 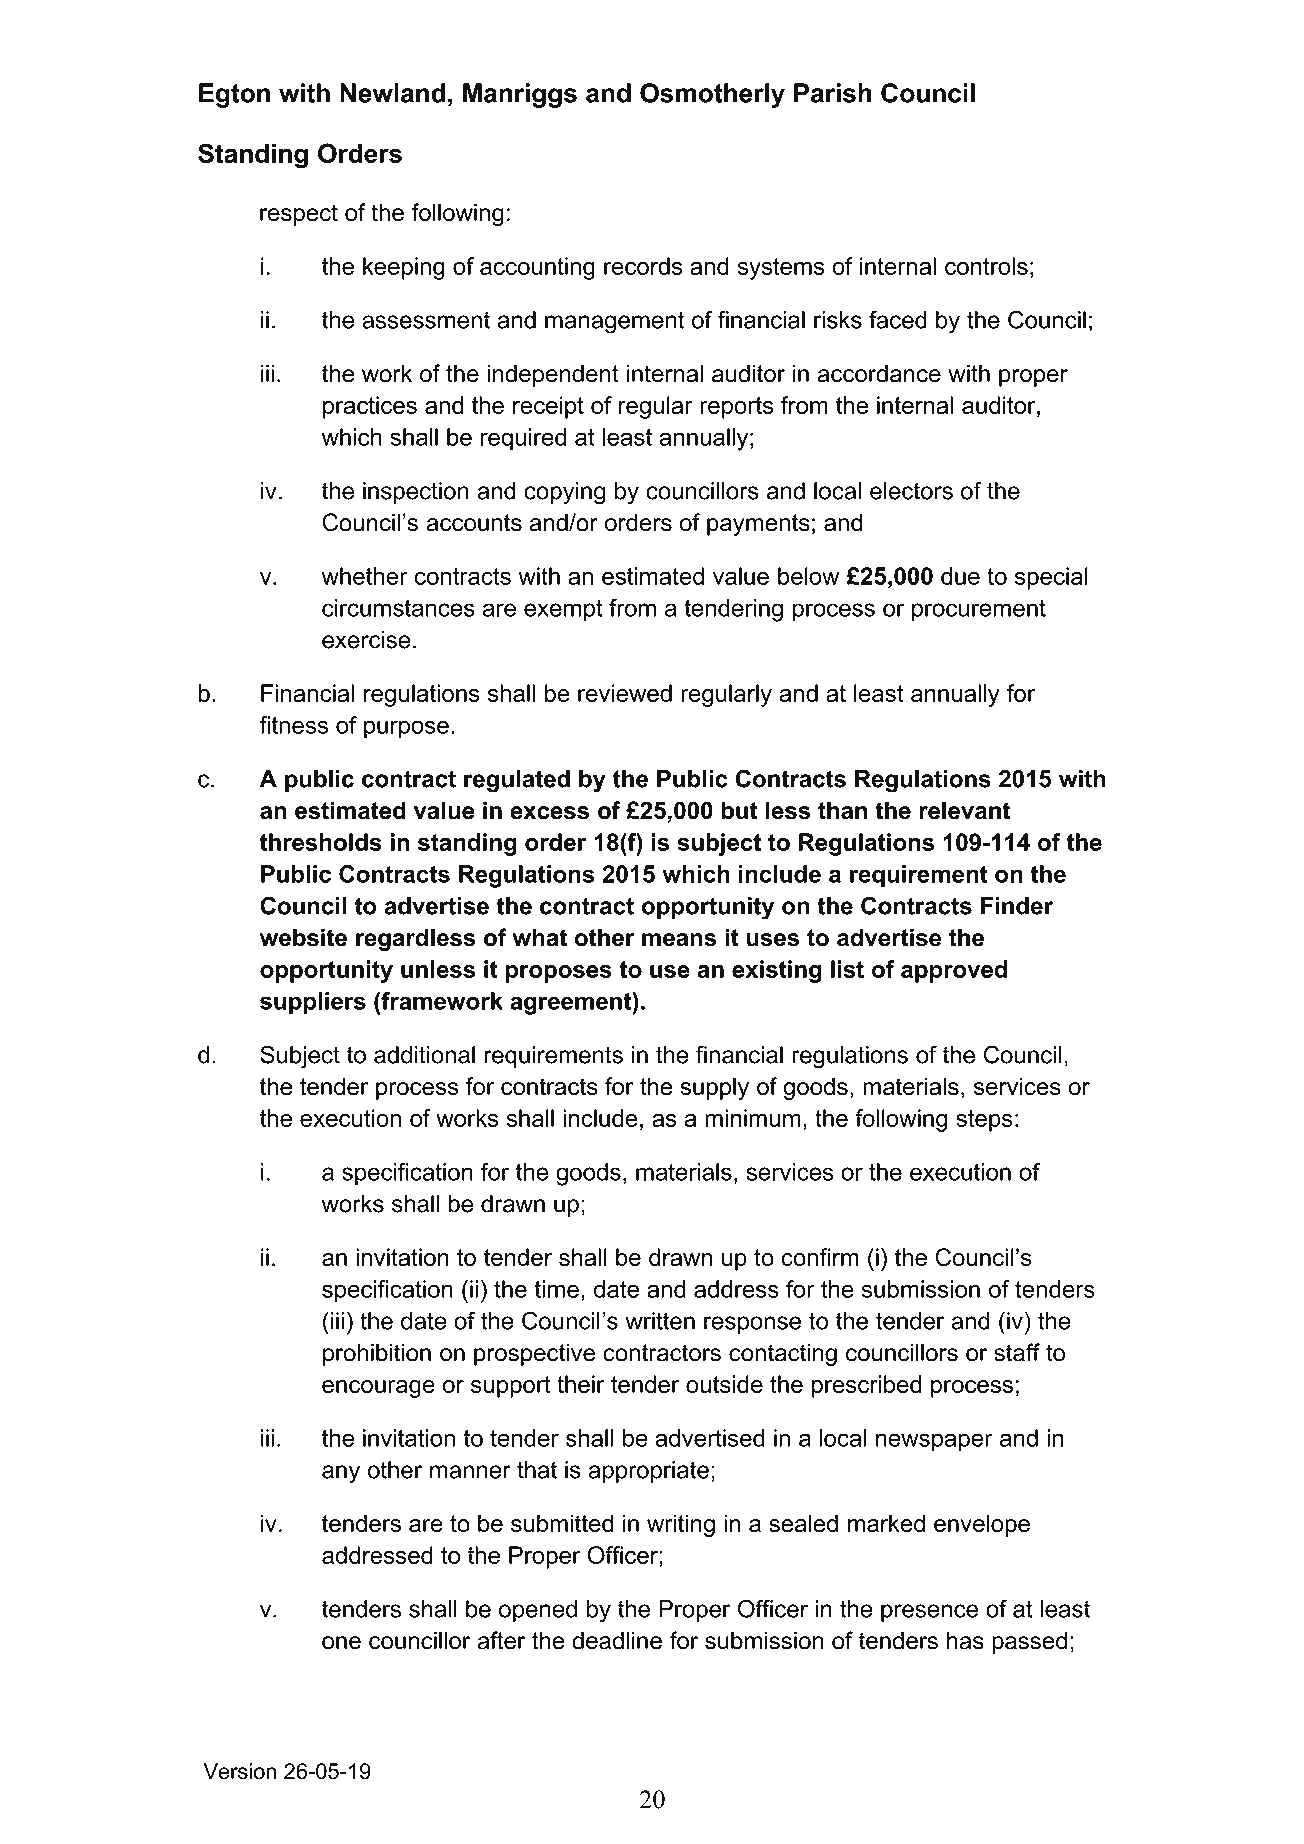 What do you see at coordinates (660, 1321) in the document?
I see `written` at bounding box center [660, 1321].
